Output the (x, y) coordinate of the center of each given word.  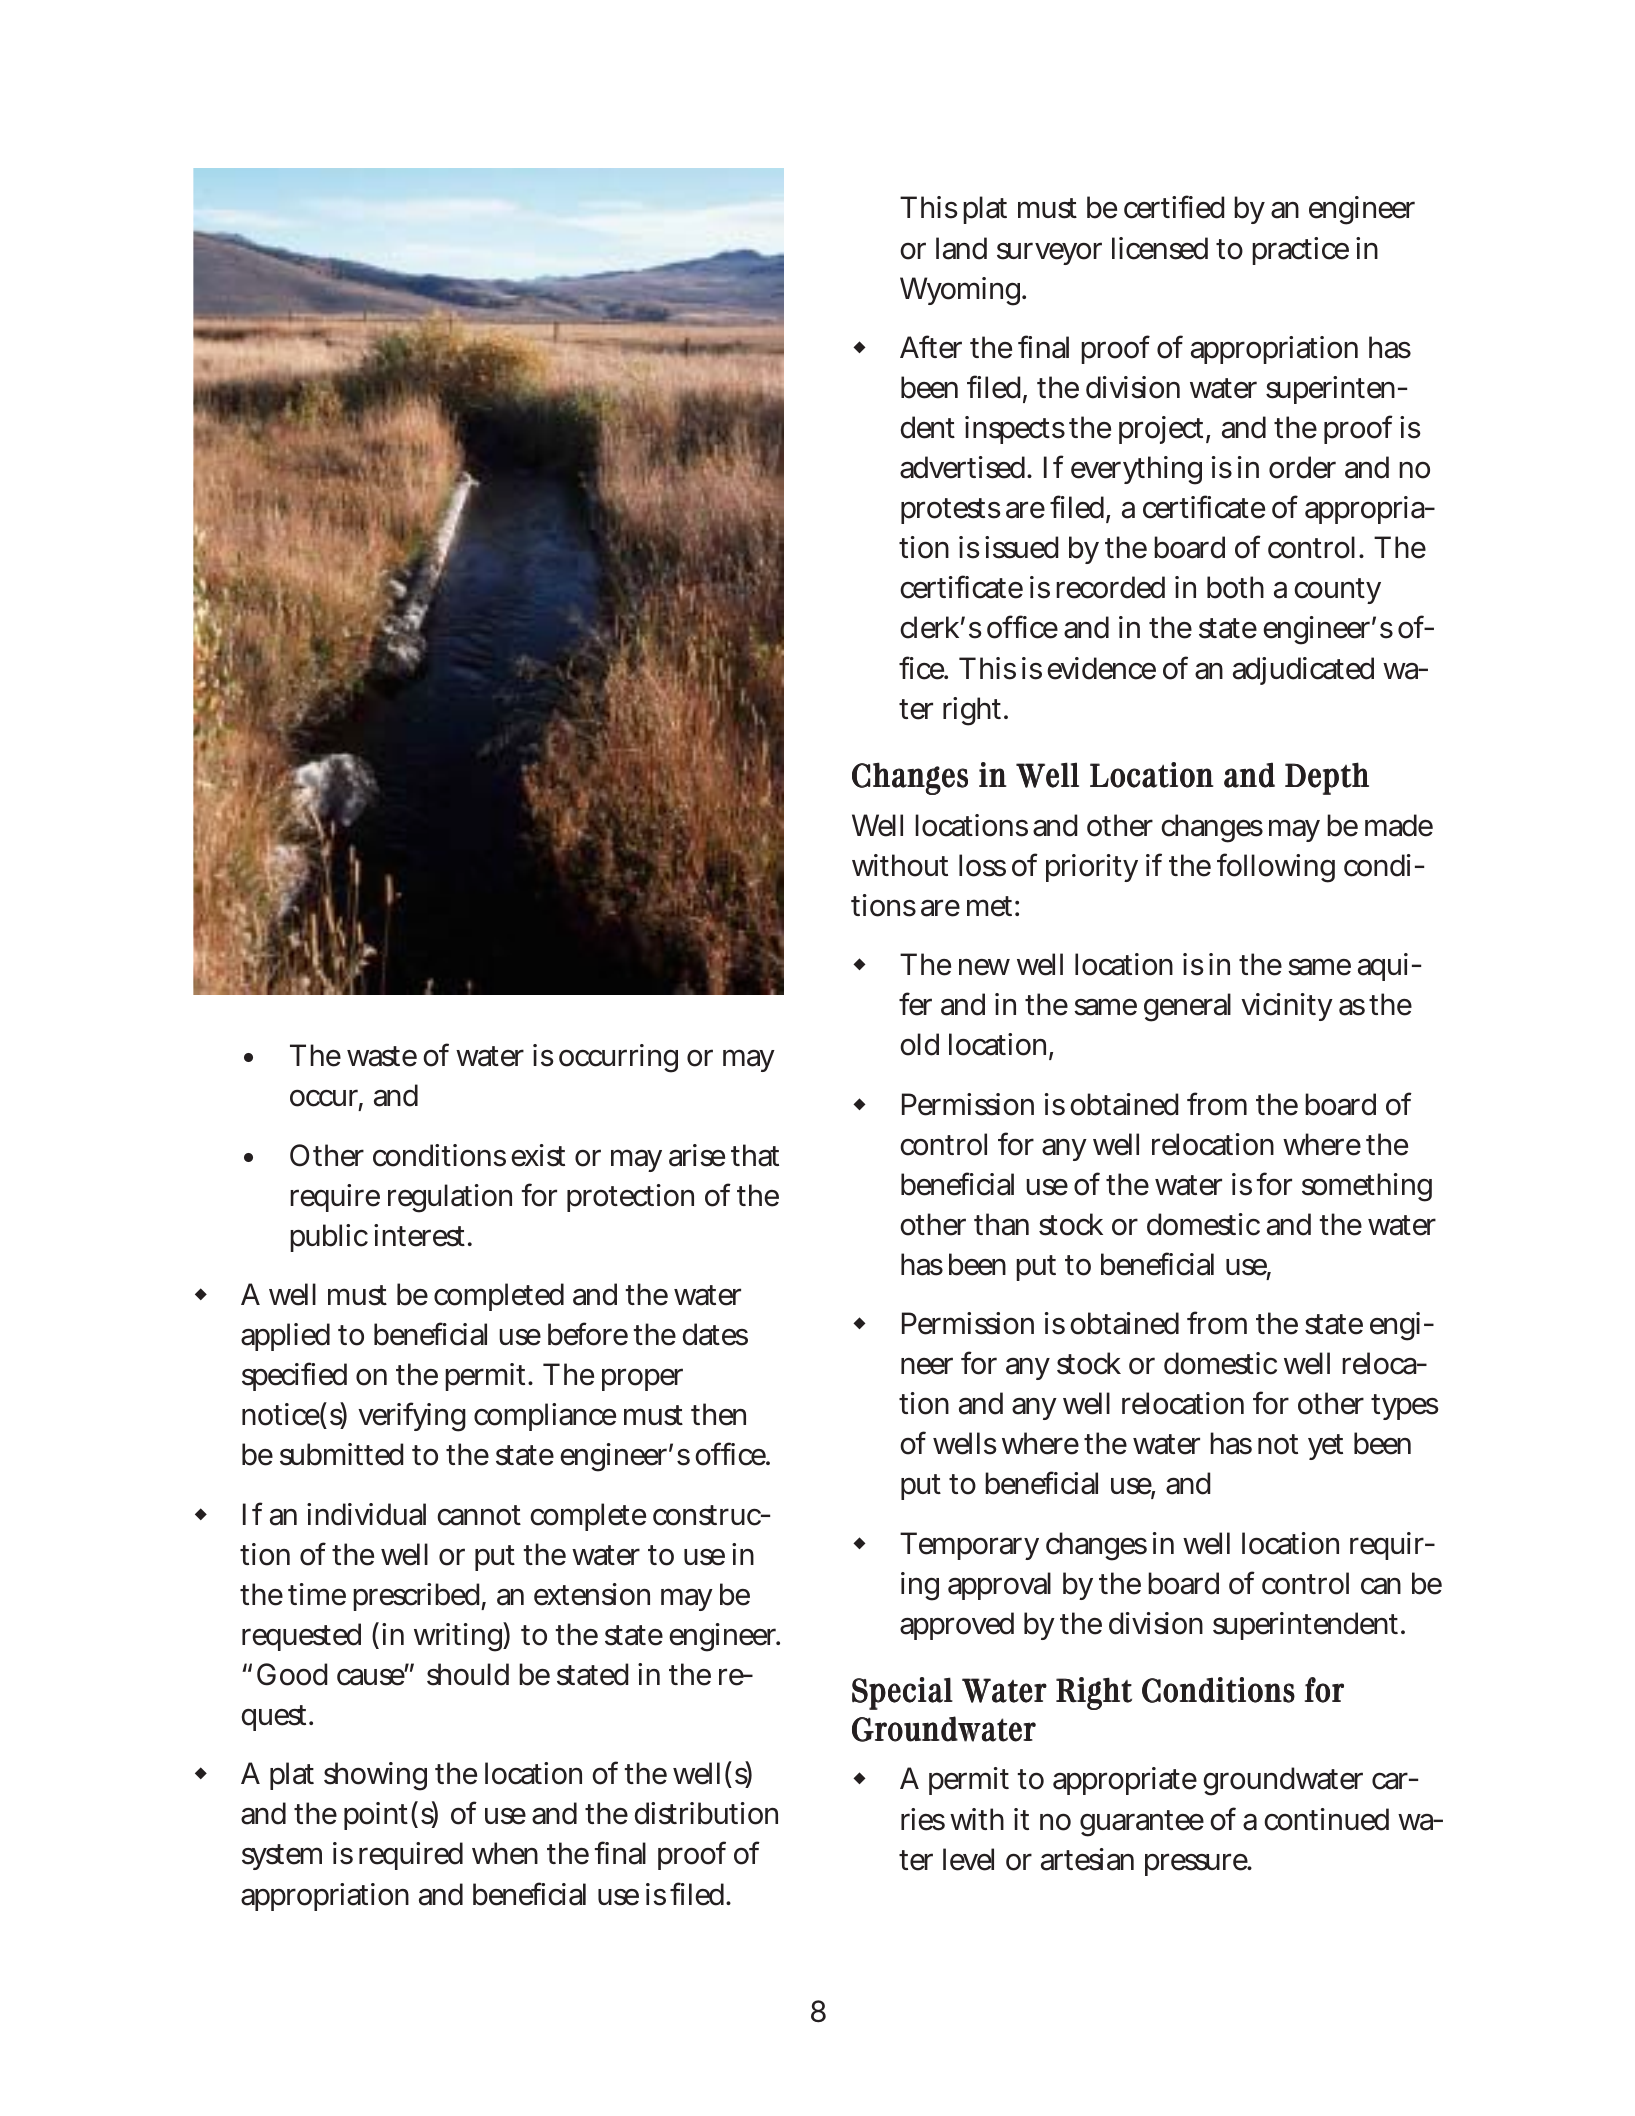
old (919, 1044)
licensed (1160, 248)
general (1187, 1007)
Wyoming (960, 291)
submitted (341, 1454)
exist (538, 1155)
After (931, 347)
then (718, 1414)
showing (375, 1776)
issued (1021, 547)
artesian (1087, 1859)
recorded (1110, 587)
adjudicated (1303, 671)
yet (1325, 1447)
